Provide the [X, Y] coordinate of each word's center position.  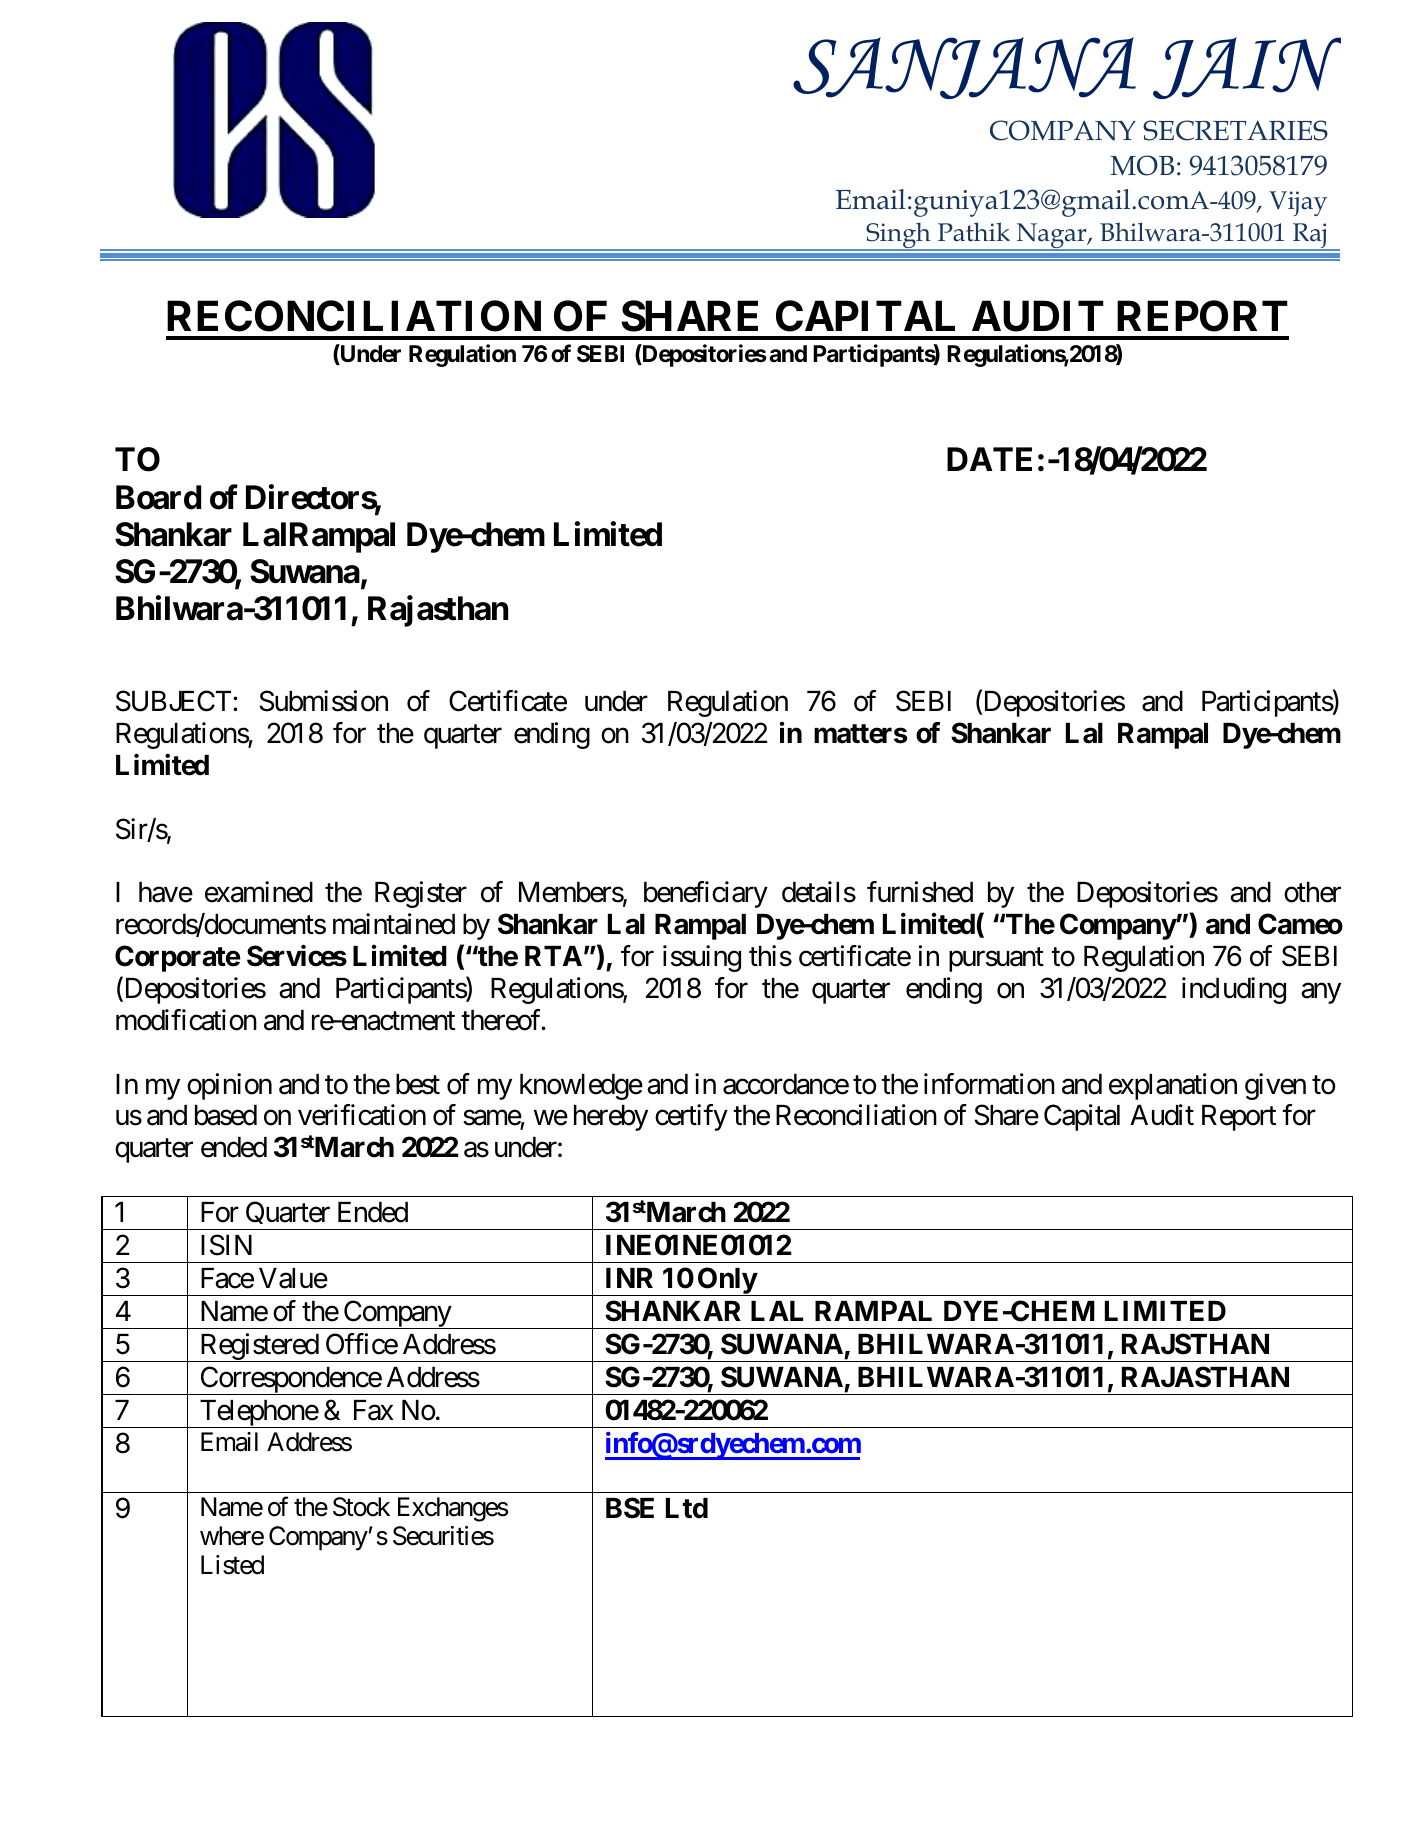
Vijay [1298, 203]
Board [158, 497]
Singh [898, 236]
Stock [361, 1507]
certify [691, 1118]
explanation [1173, 1086]
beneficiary [706, 894]
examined [259, 892]
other [1312, 892]
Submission [323, 701]
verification [362, 1115]
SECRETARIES [1235, 130]
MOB [1142, 165]
